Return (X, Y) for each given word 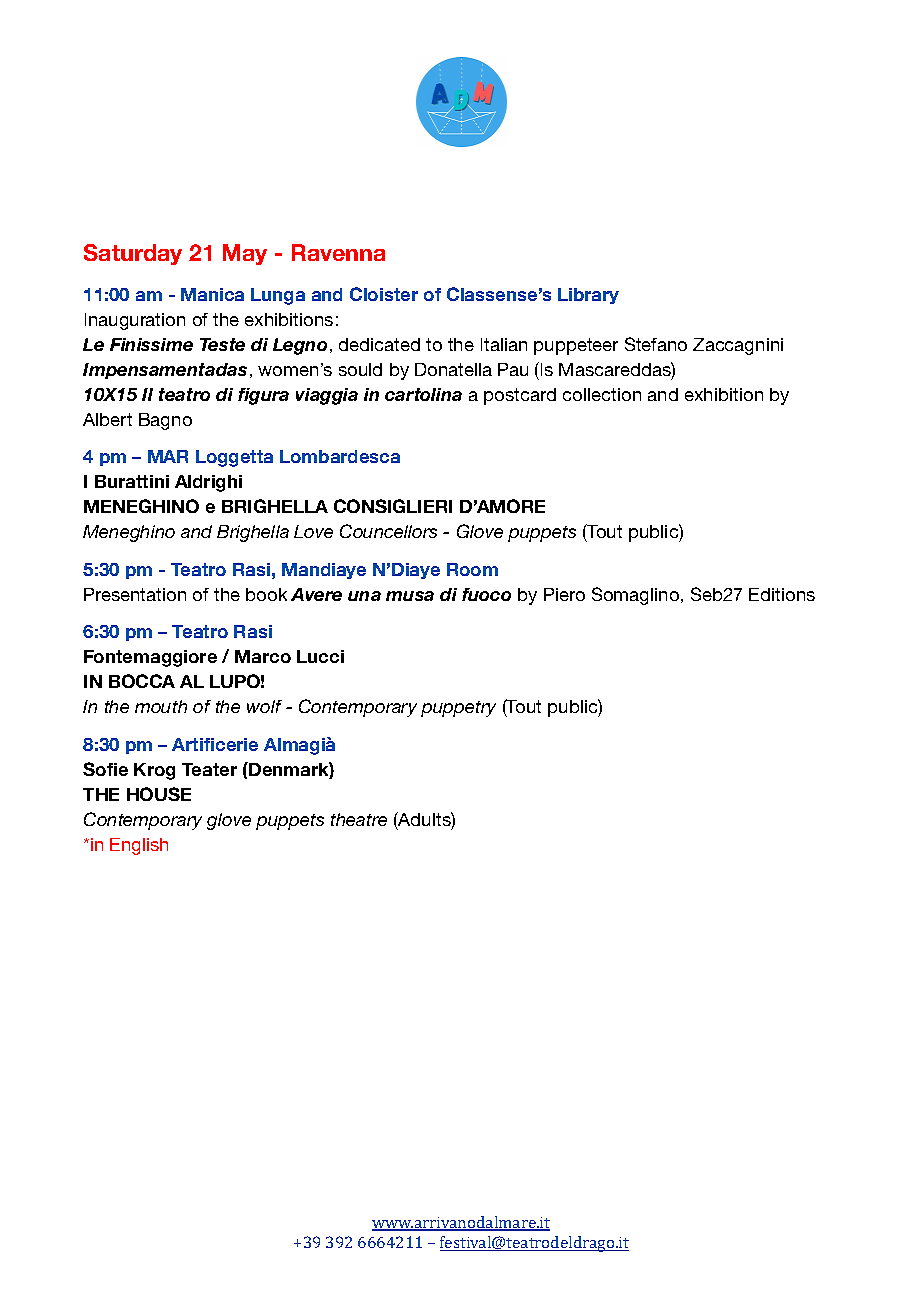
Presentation (135, 594)
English (139, 846)
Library (588, 296)
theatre (359, 819)
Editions (782, 594)
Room (472, 569)
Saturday (133, 254)
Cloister (384, 294)
